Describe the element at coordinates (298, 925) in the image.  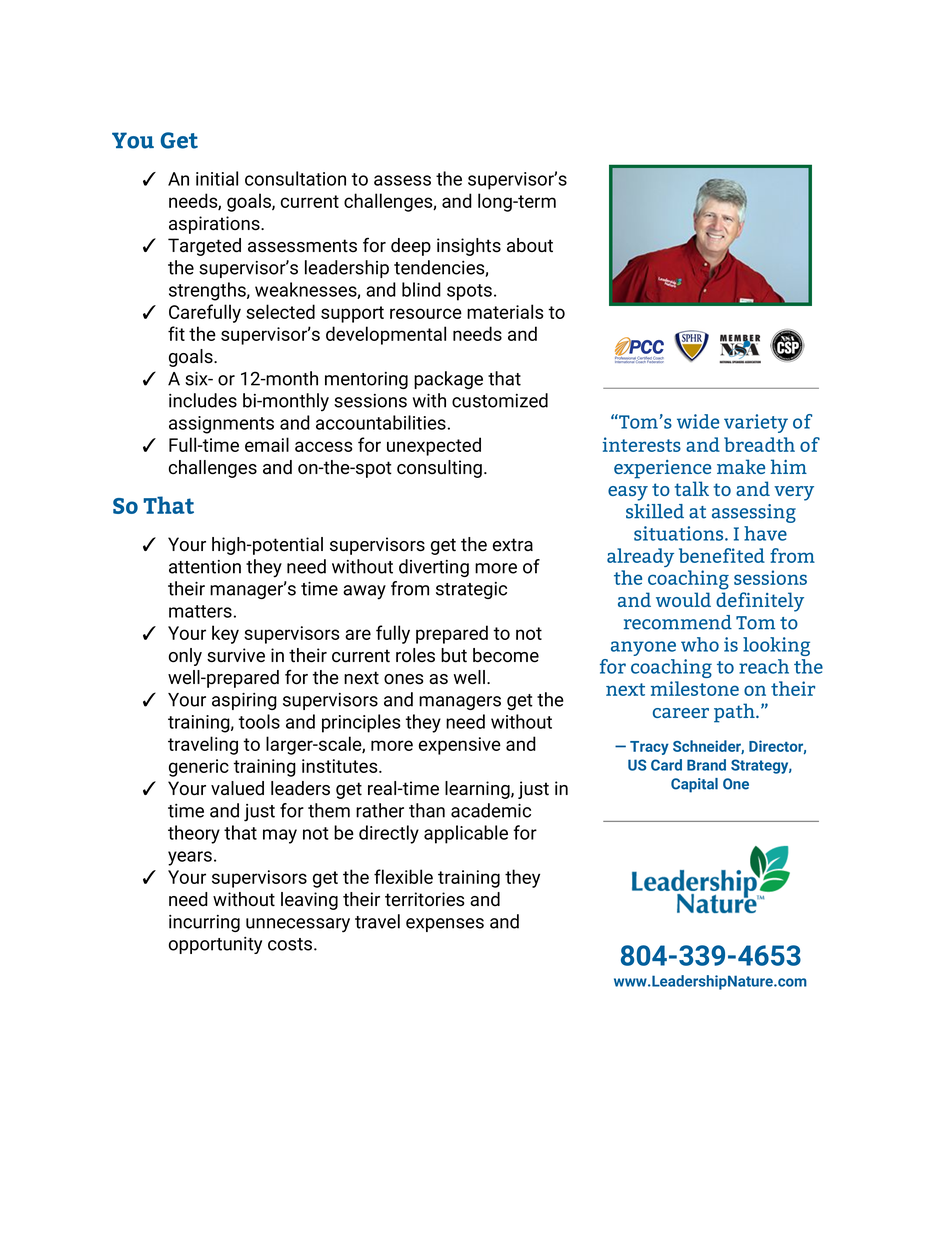
I see `unnecessary` at that location.
